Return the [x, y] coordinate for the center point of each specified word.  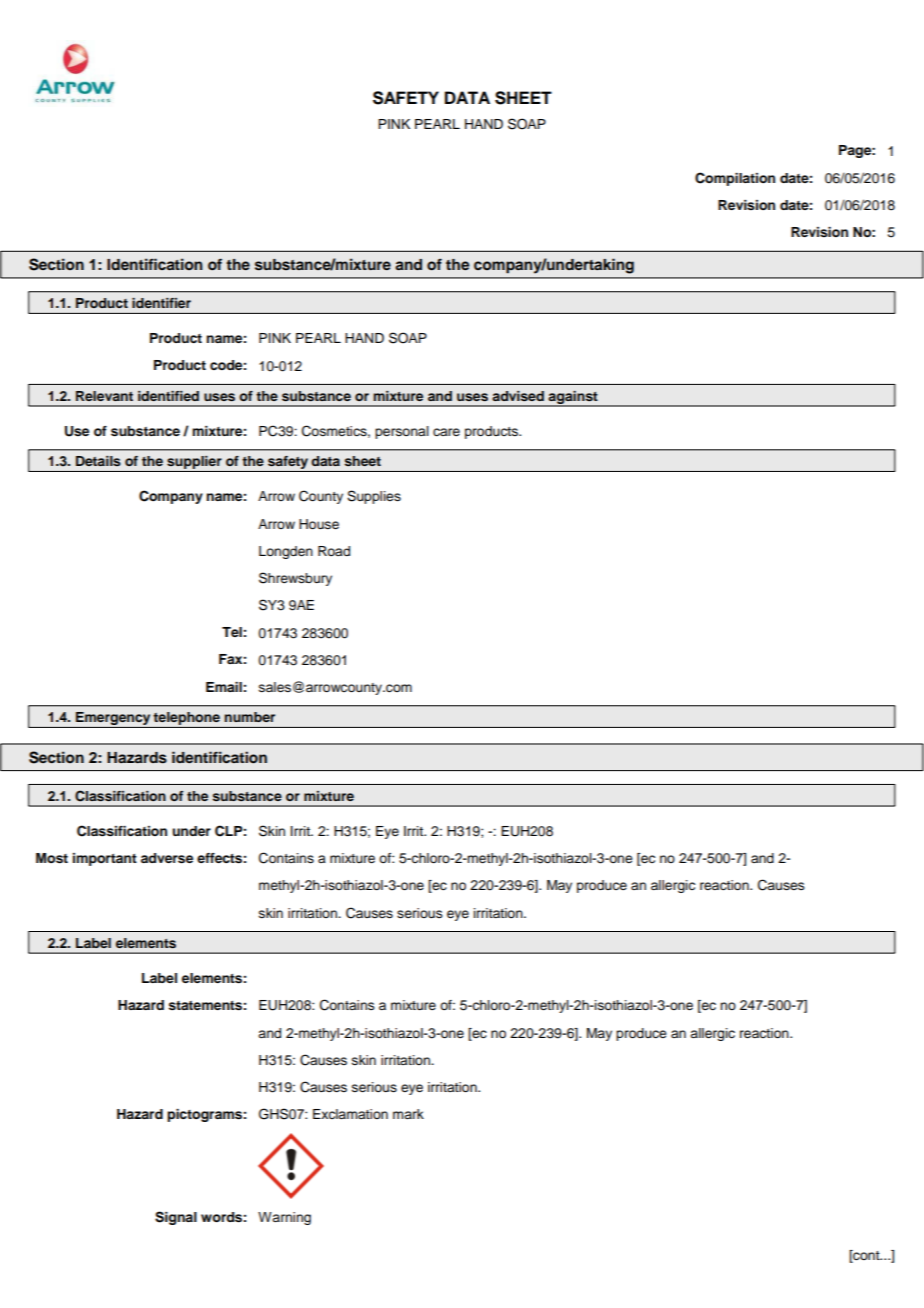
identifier [161, 303]
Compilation [735, 179]
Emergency [113, 718]
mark [408, 1114]
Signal [176, 1218]
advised [518, 396]
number [250, 717]
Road [334, 551]
